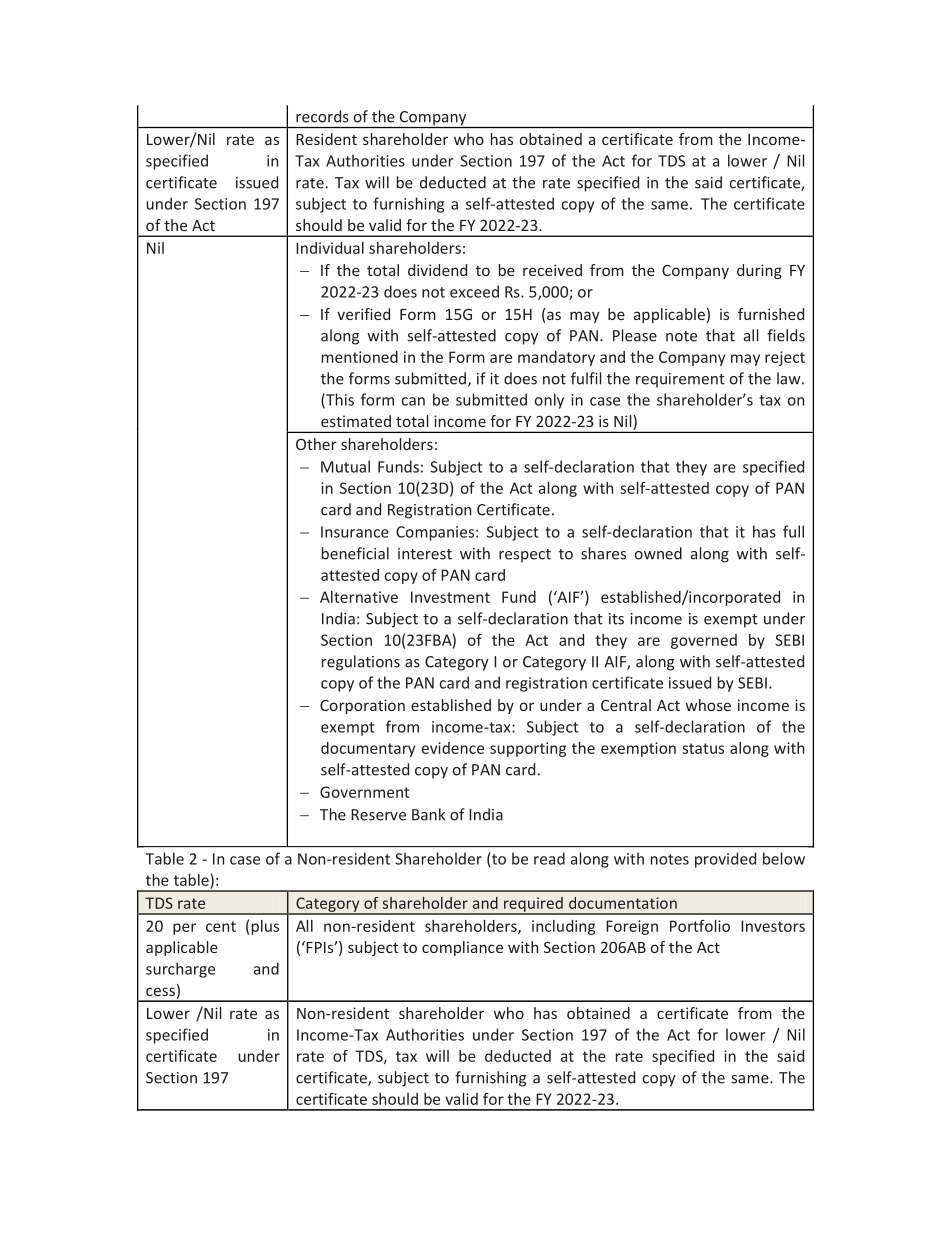  What do you see at coordinates (360, 357) in the document?
I see `mentioned` at bounding box center [360, 357].
